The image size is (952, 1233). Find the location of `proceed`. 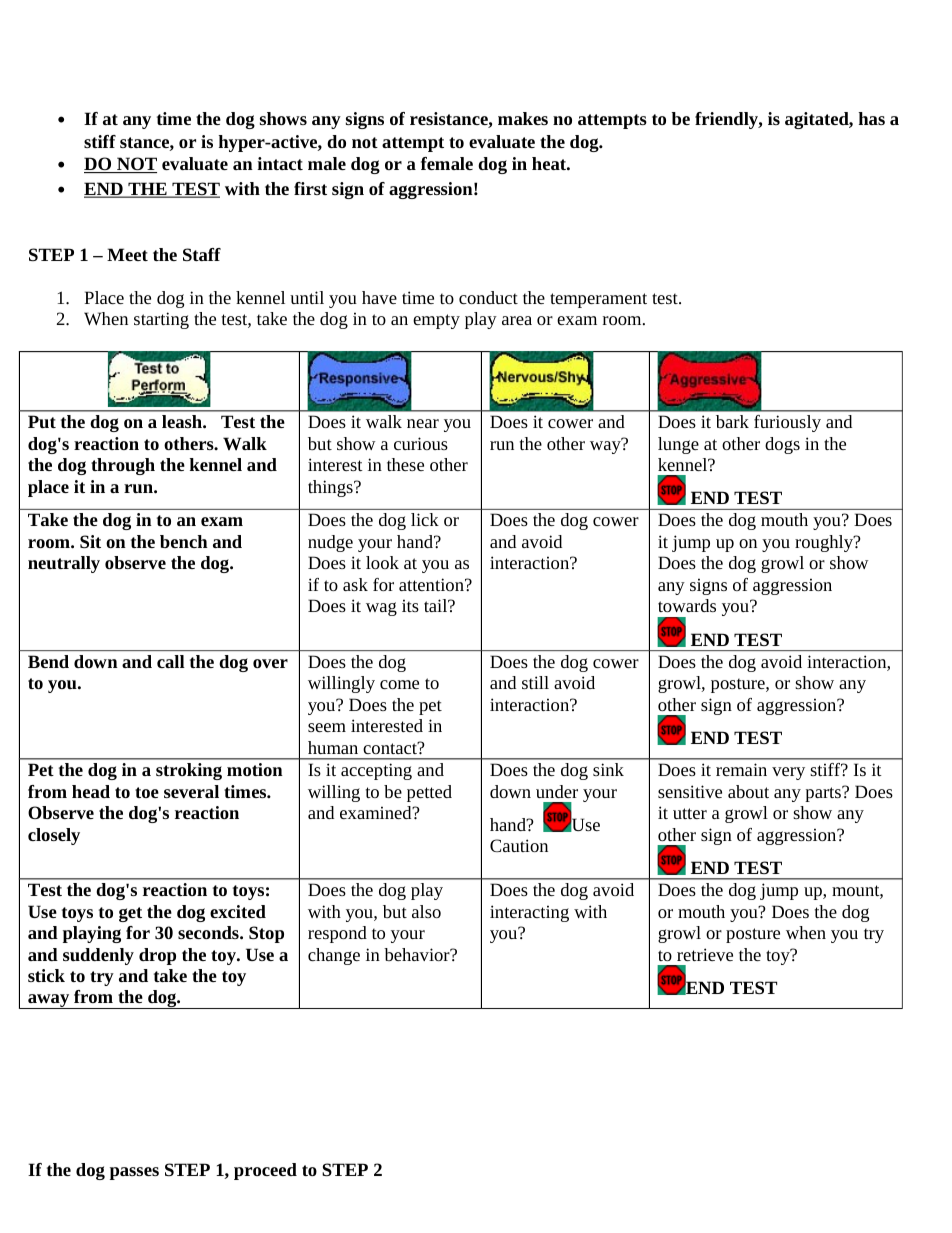

proceed is located at coordinates (265, 1171).
